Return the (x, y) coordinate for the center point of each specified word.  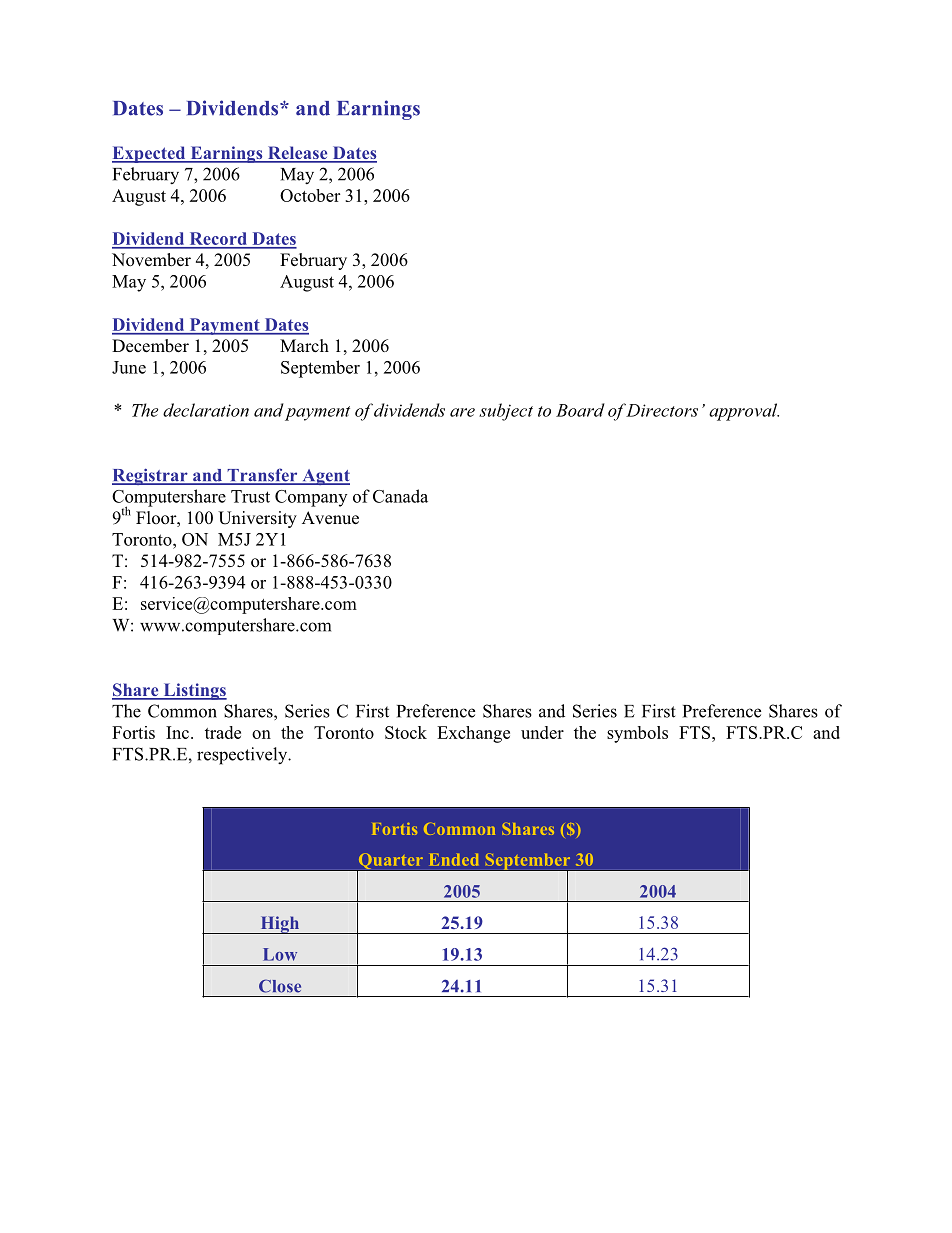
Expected (150, 154)
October (310, 195)
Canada (400, 496)
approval (744, 412)
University (257, 519)
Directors (661, 410)
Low (280, 954)
